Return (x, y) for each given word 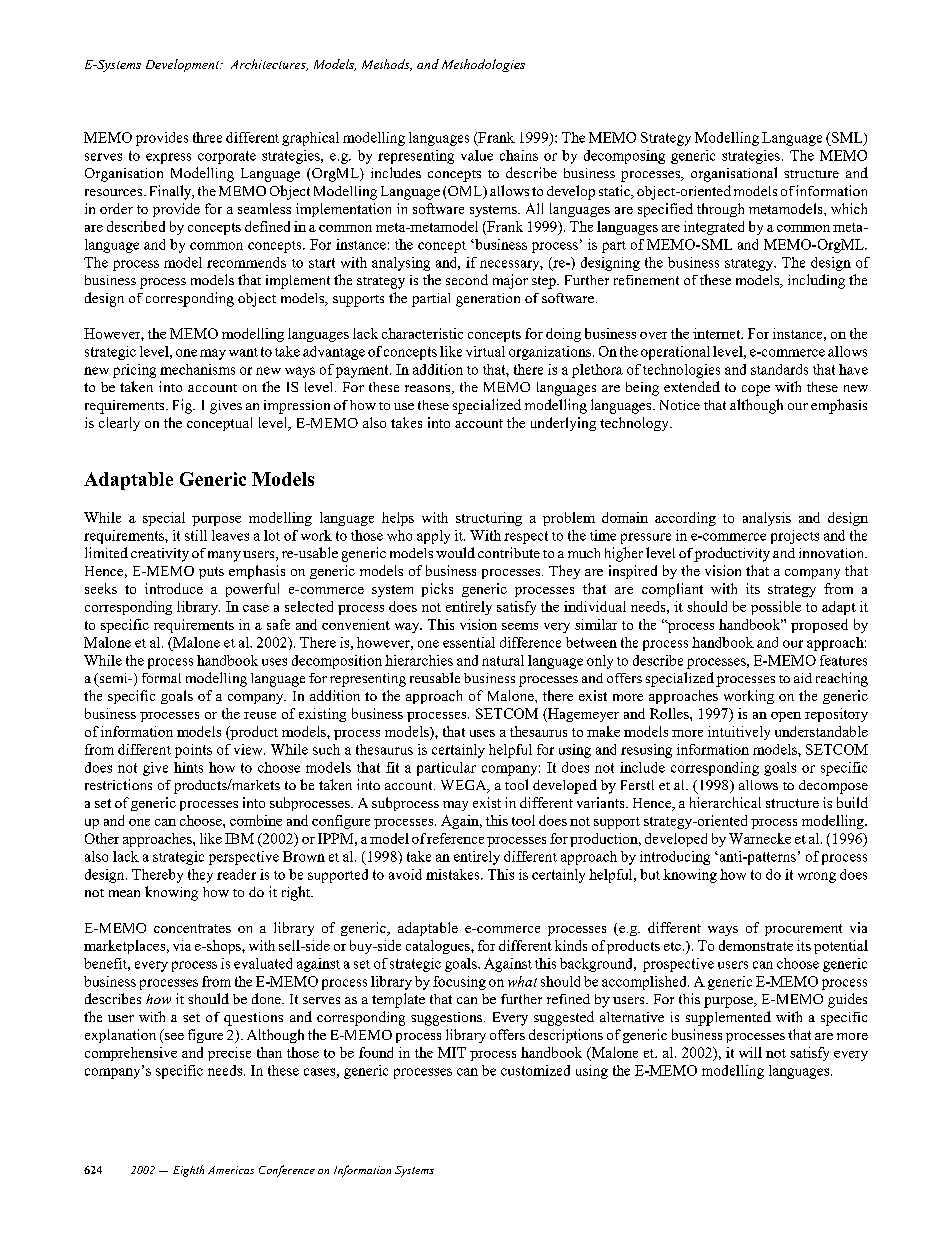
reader (236, 874)
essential (469, 642)
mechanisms (197, 369)
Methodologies (483, 65)
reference (455, 838)
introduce (174, 588)
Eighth (188, 1171)
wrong (817, 877)
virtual (485, 351)
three (207, 137)
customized (535, 1070)
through (720, 210)
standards (779, 369)
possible (776, 608)
